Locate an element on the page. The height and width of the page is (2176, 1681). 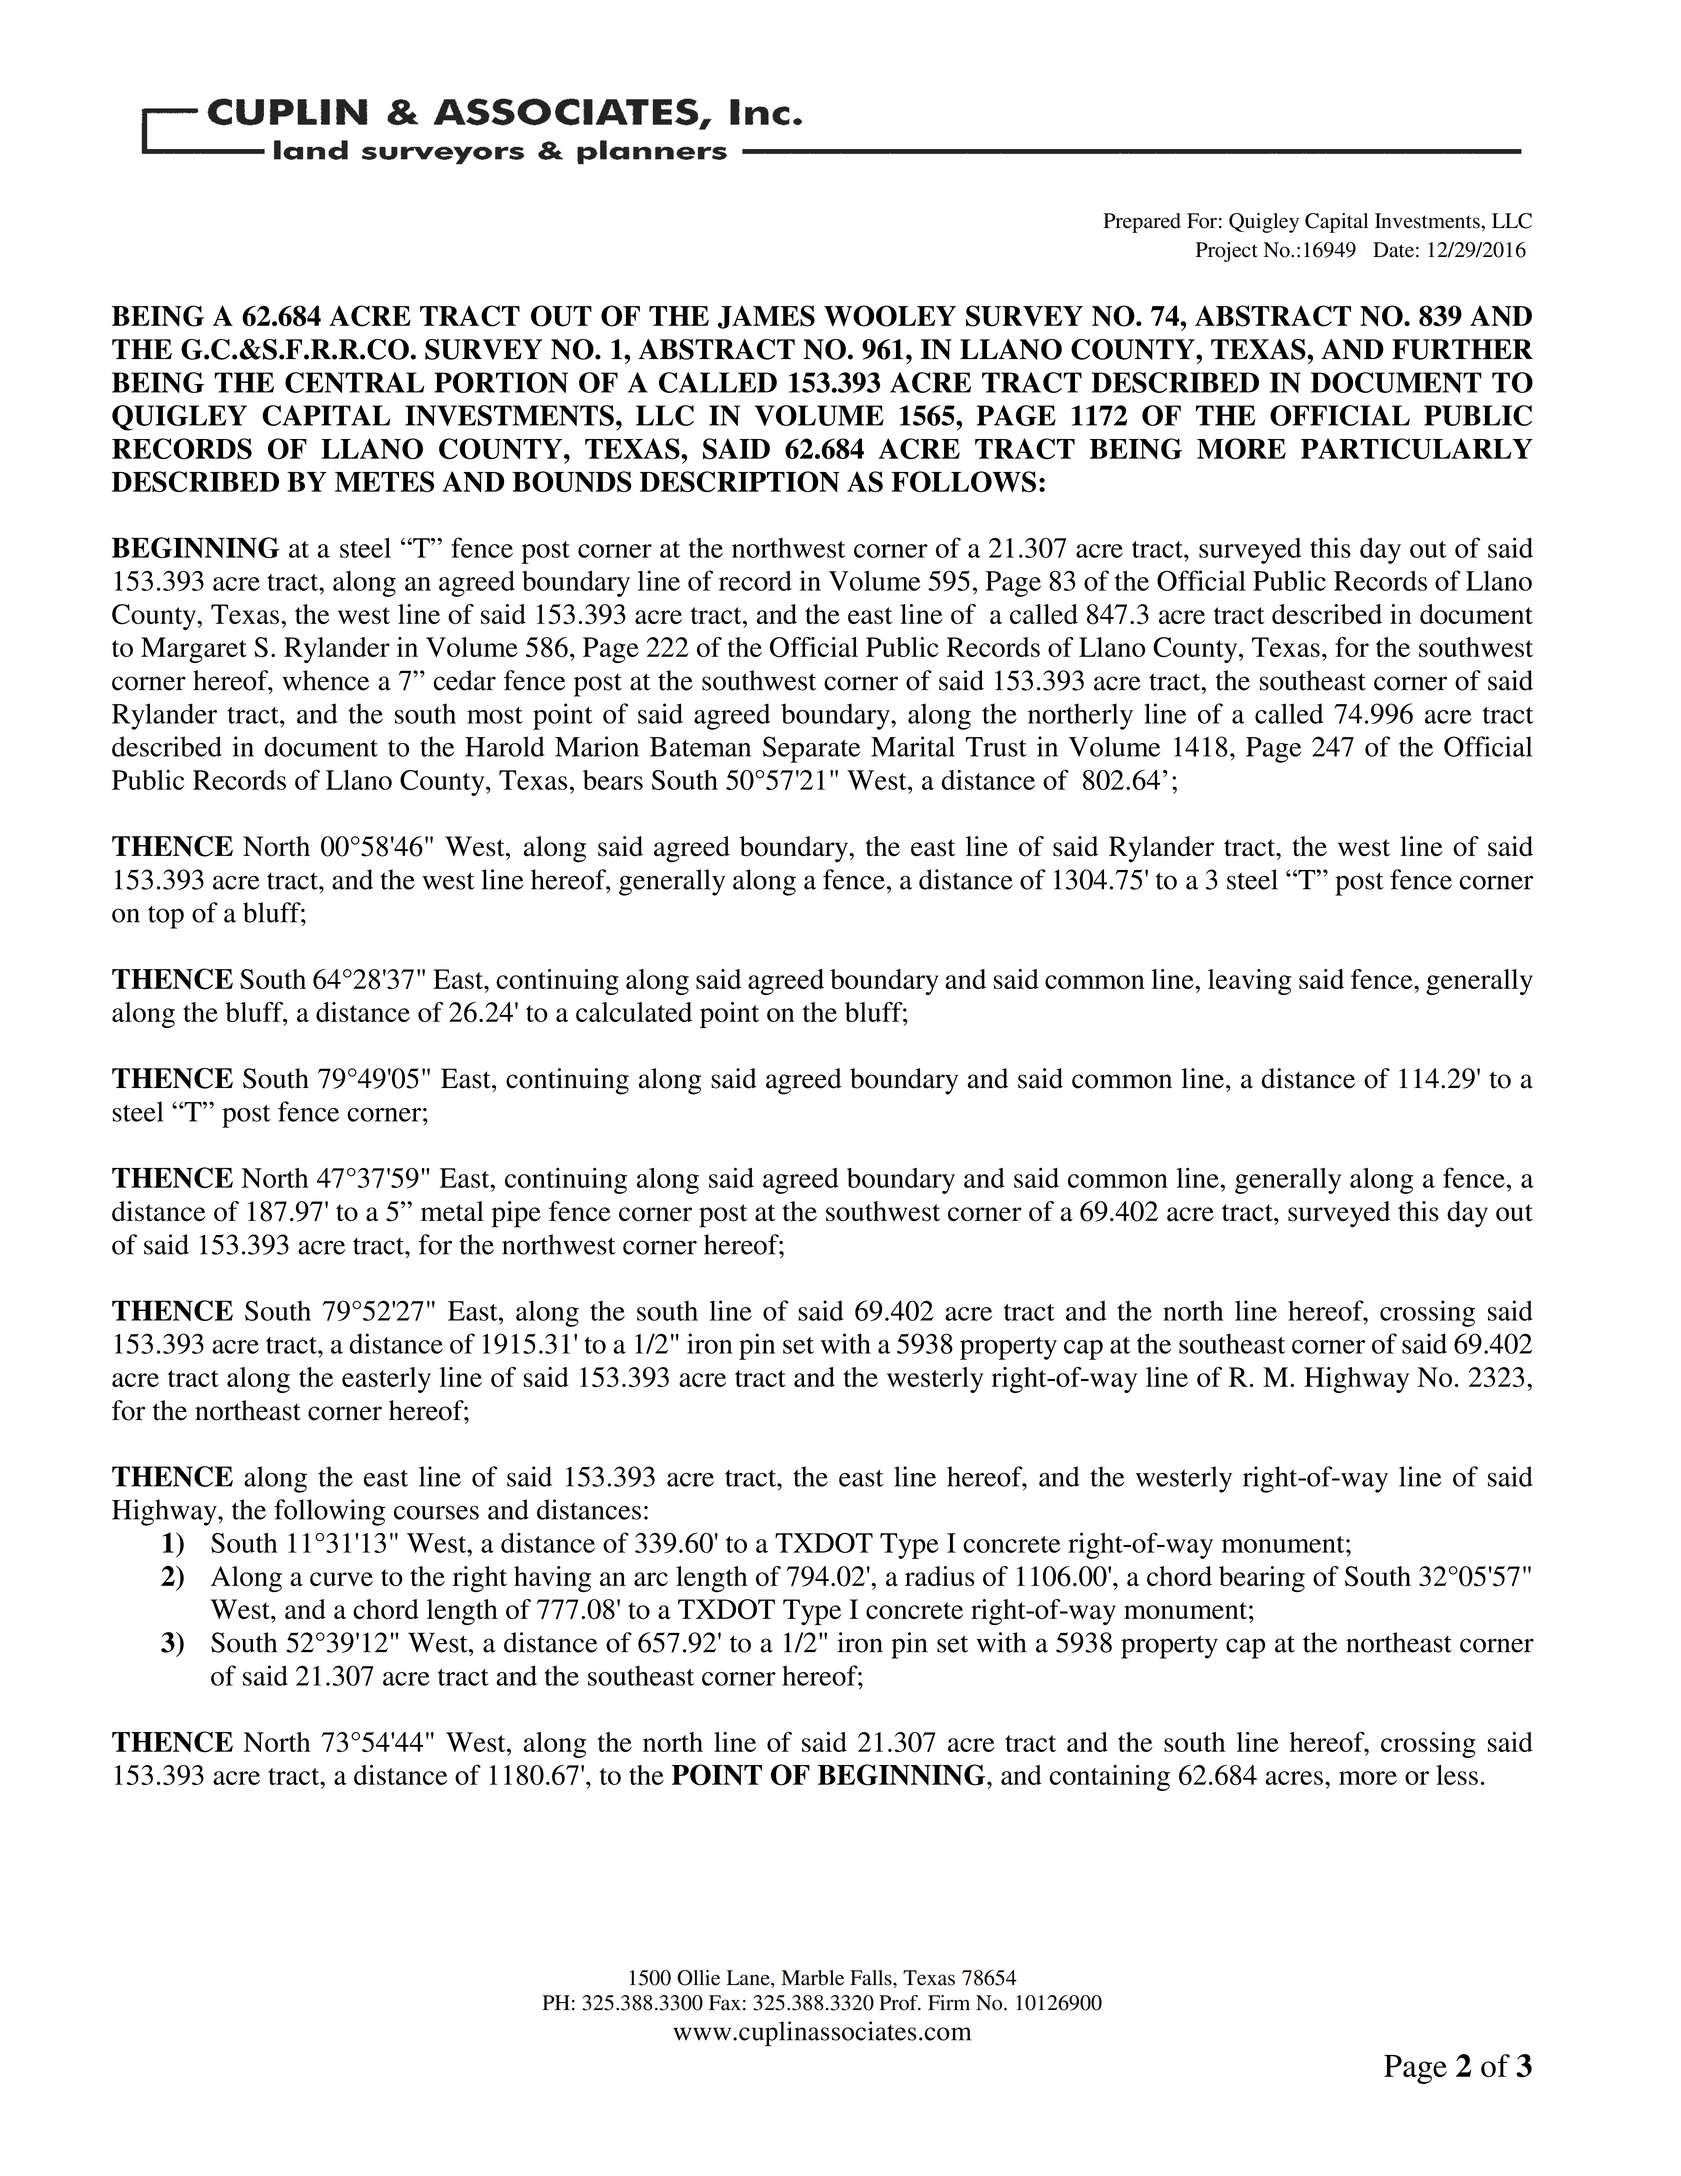
JAMES is located at coordinates (766, 317).
